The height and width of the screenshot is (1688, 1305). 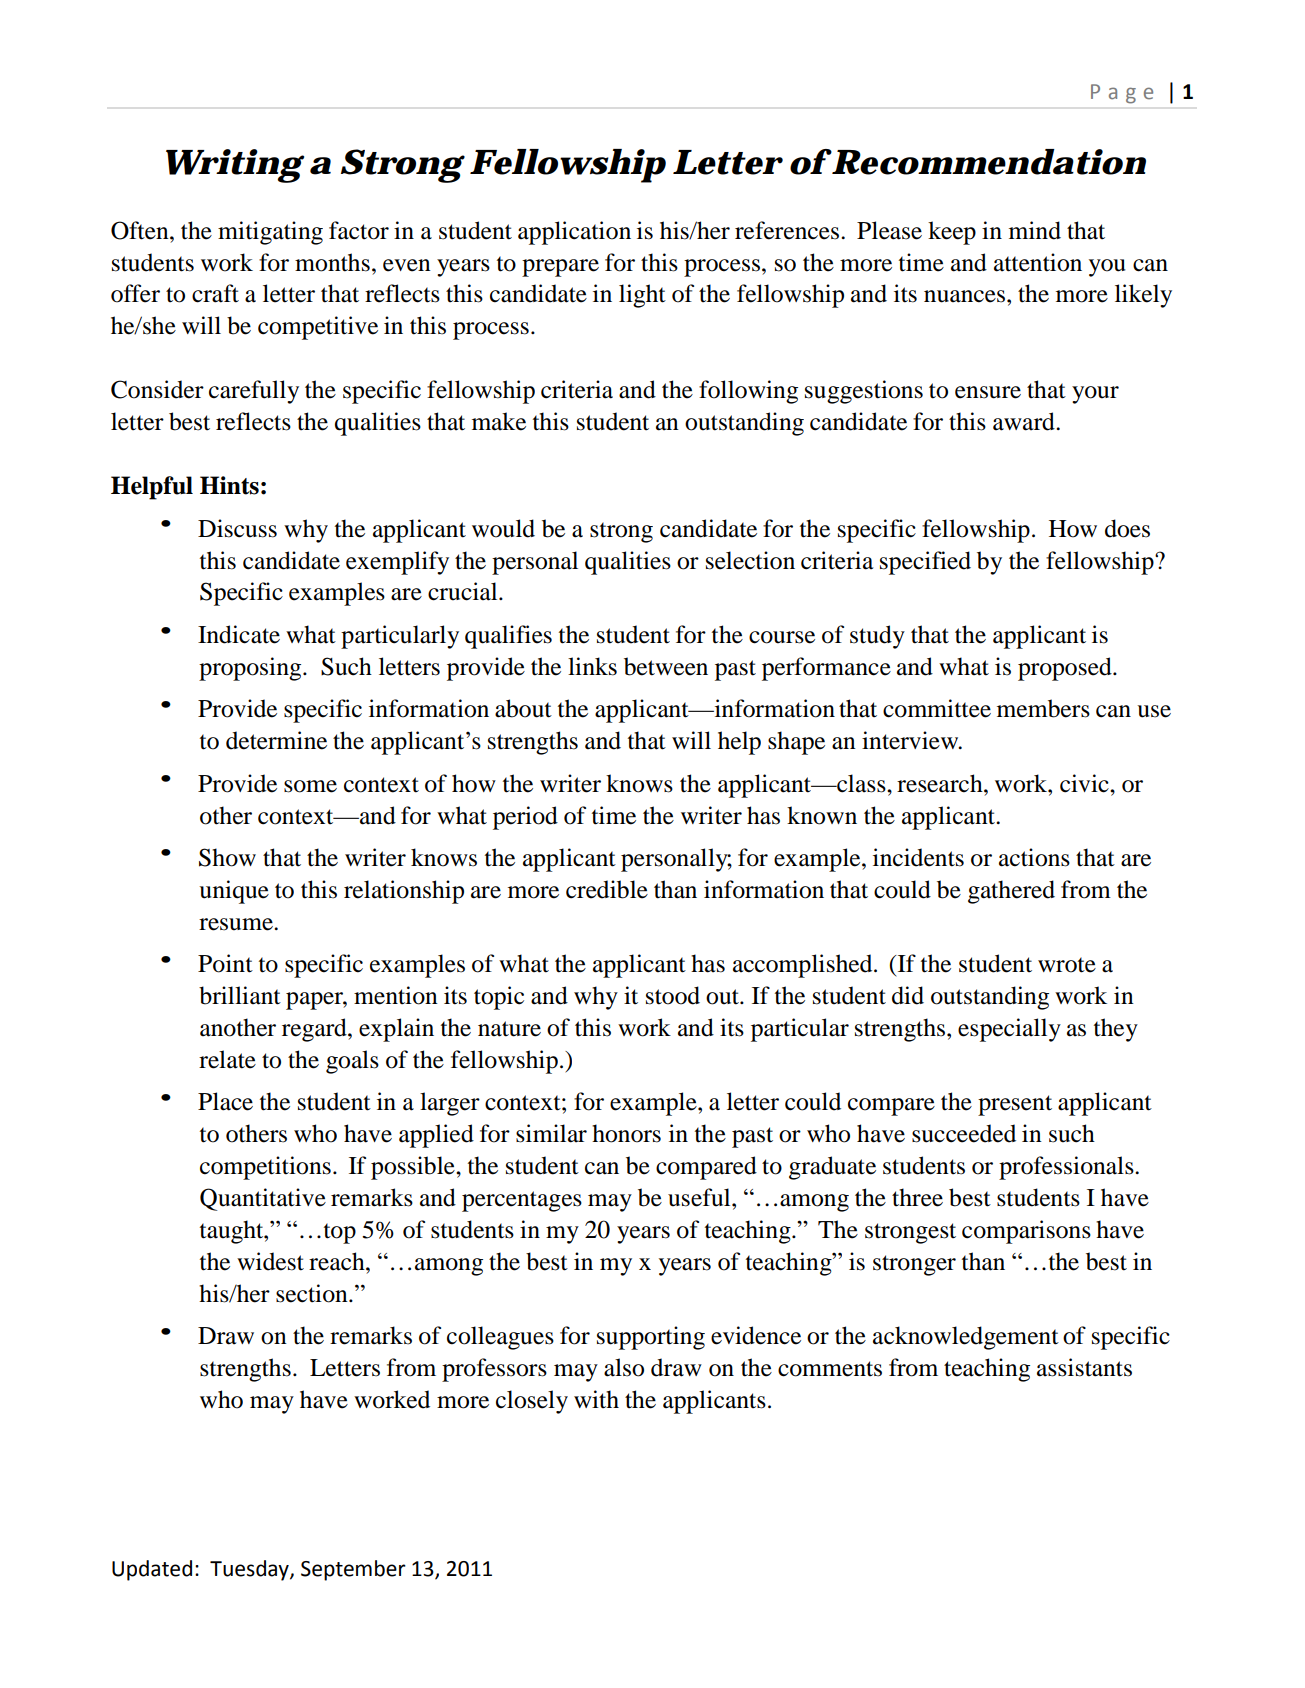 I want to click on mitigating, so click(x=270, y=233).
